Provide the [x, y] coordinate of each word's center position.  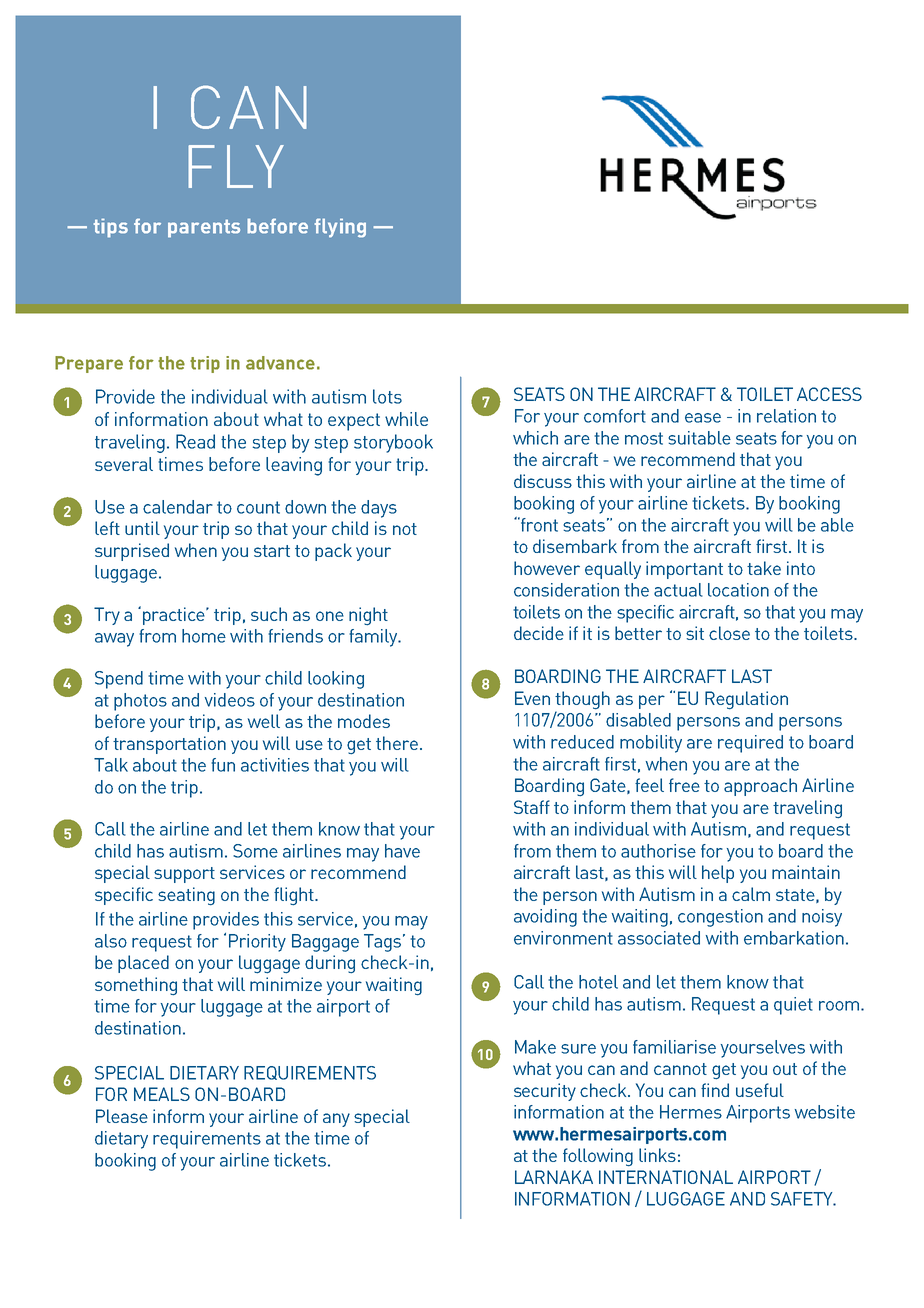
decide [539, 633]
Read [195, 441]
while [406, 419]
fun [223, 765]
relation [786, 416]
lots [387, 396]
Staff [532, 807]
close [729, 633]
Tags [384, 943]
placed [143, 964]
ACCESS [829, 394]
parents [204, 228]
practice [175, 616]
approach [760, 787]
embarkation [794, 938]
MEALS [162, 1094]
